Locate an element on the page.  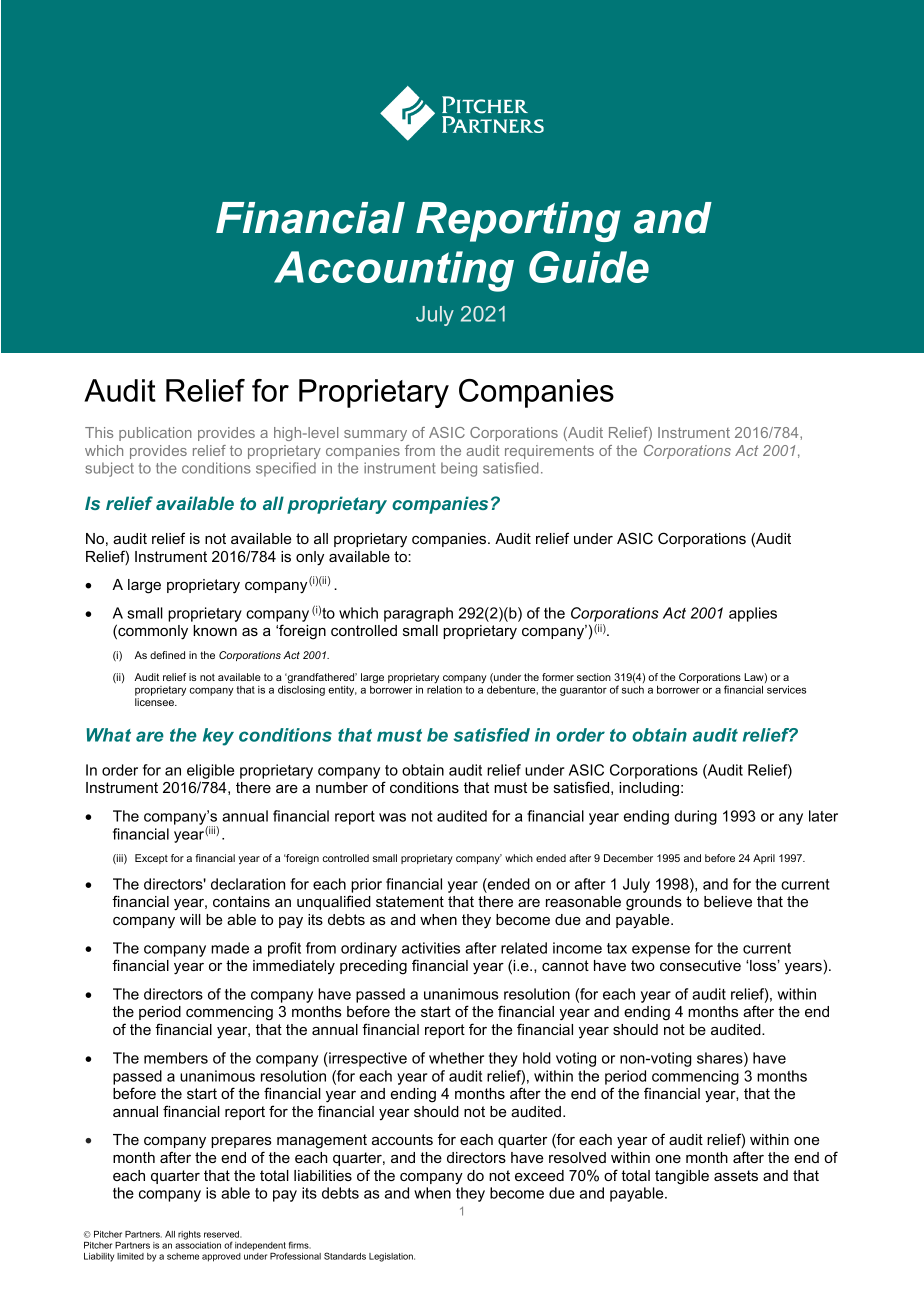
Legislation is located at coordinates (392, 1257).
